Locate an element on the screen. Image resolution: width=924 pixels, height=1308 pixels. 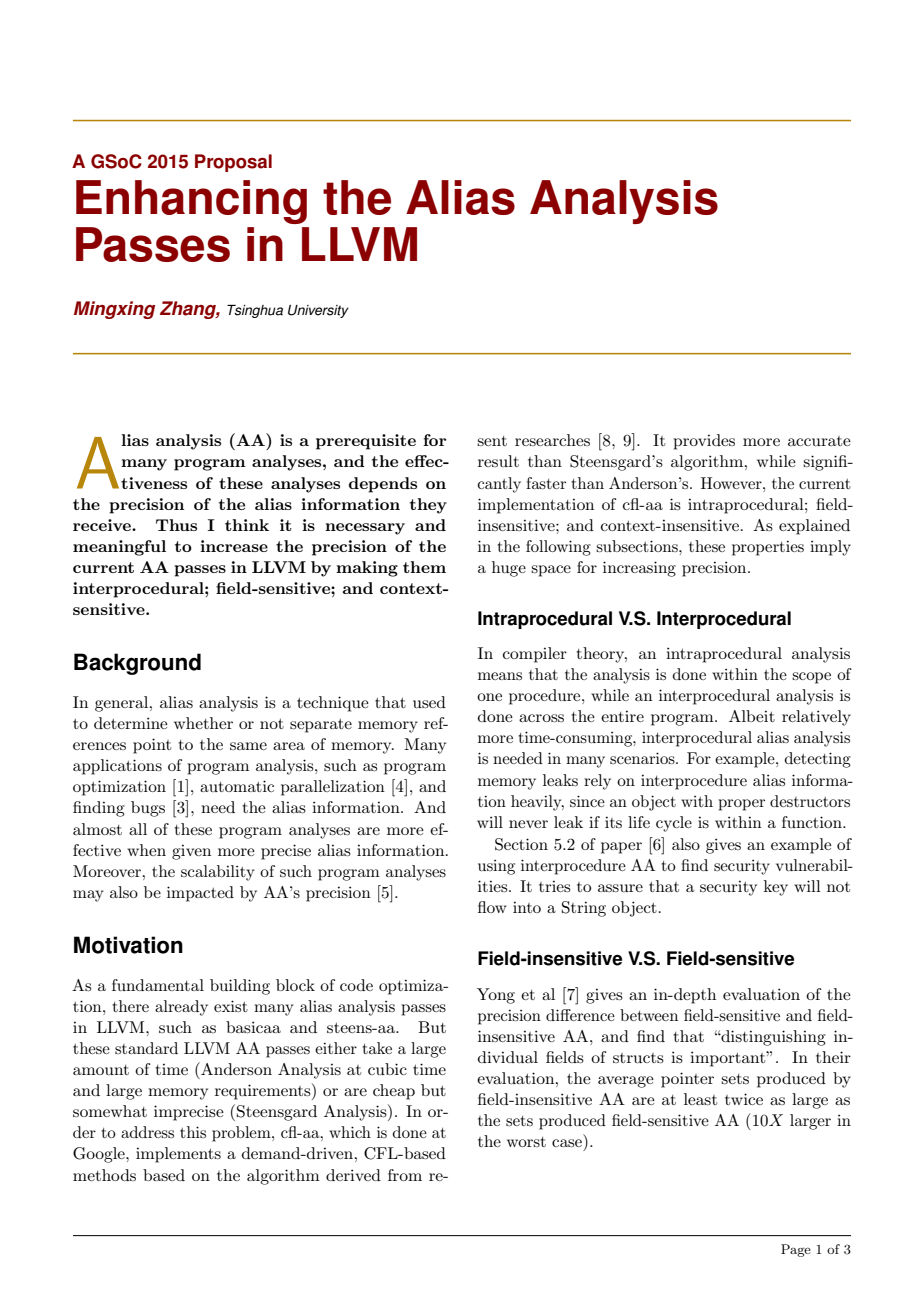
University is located at coordinates (318, 311).
